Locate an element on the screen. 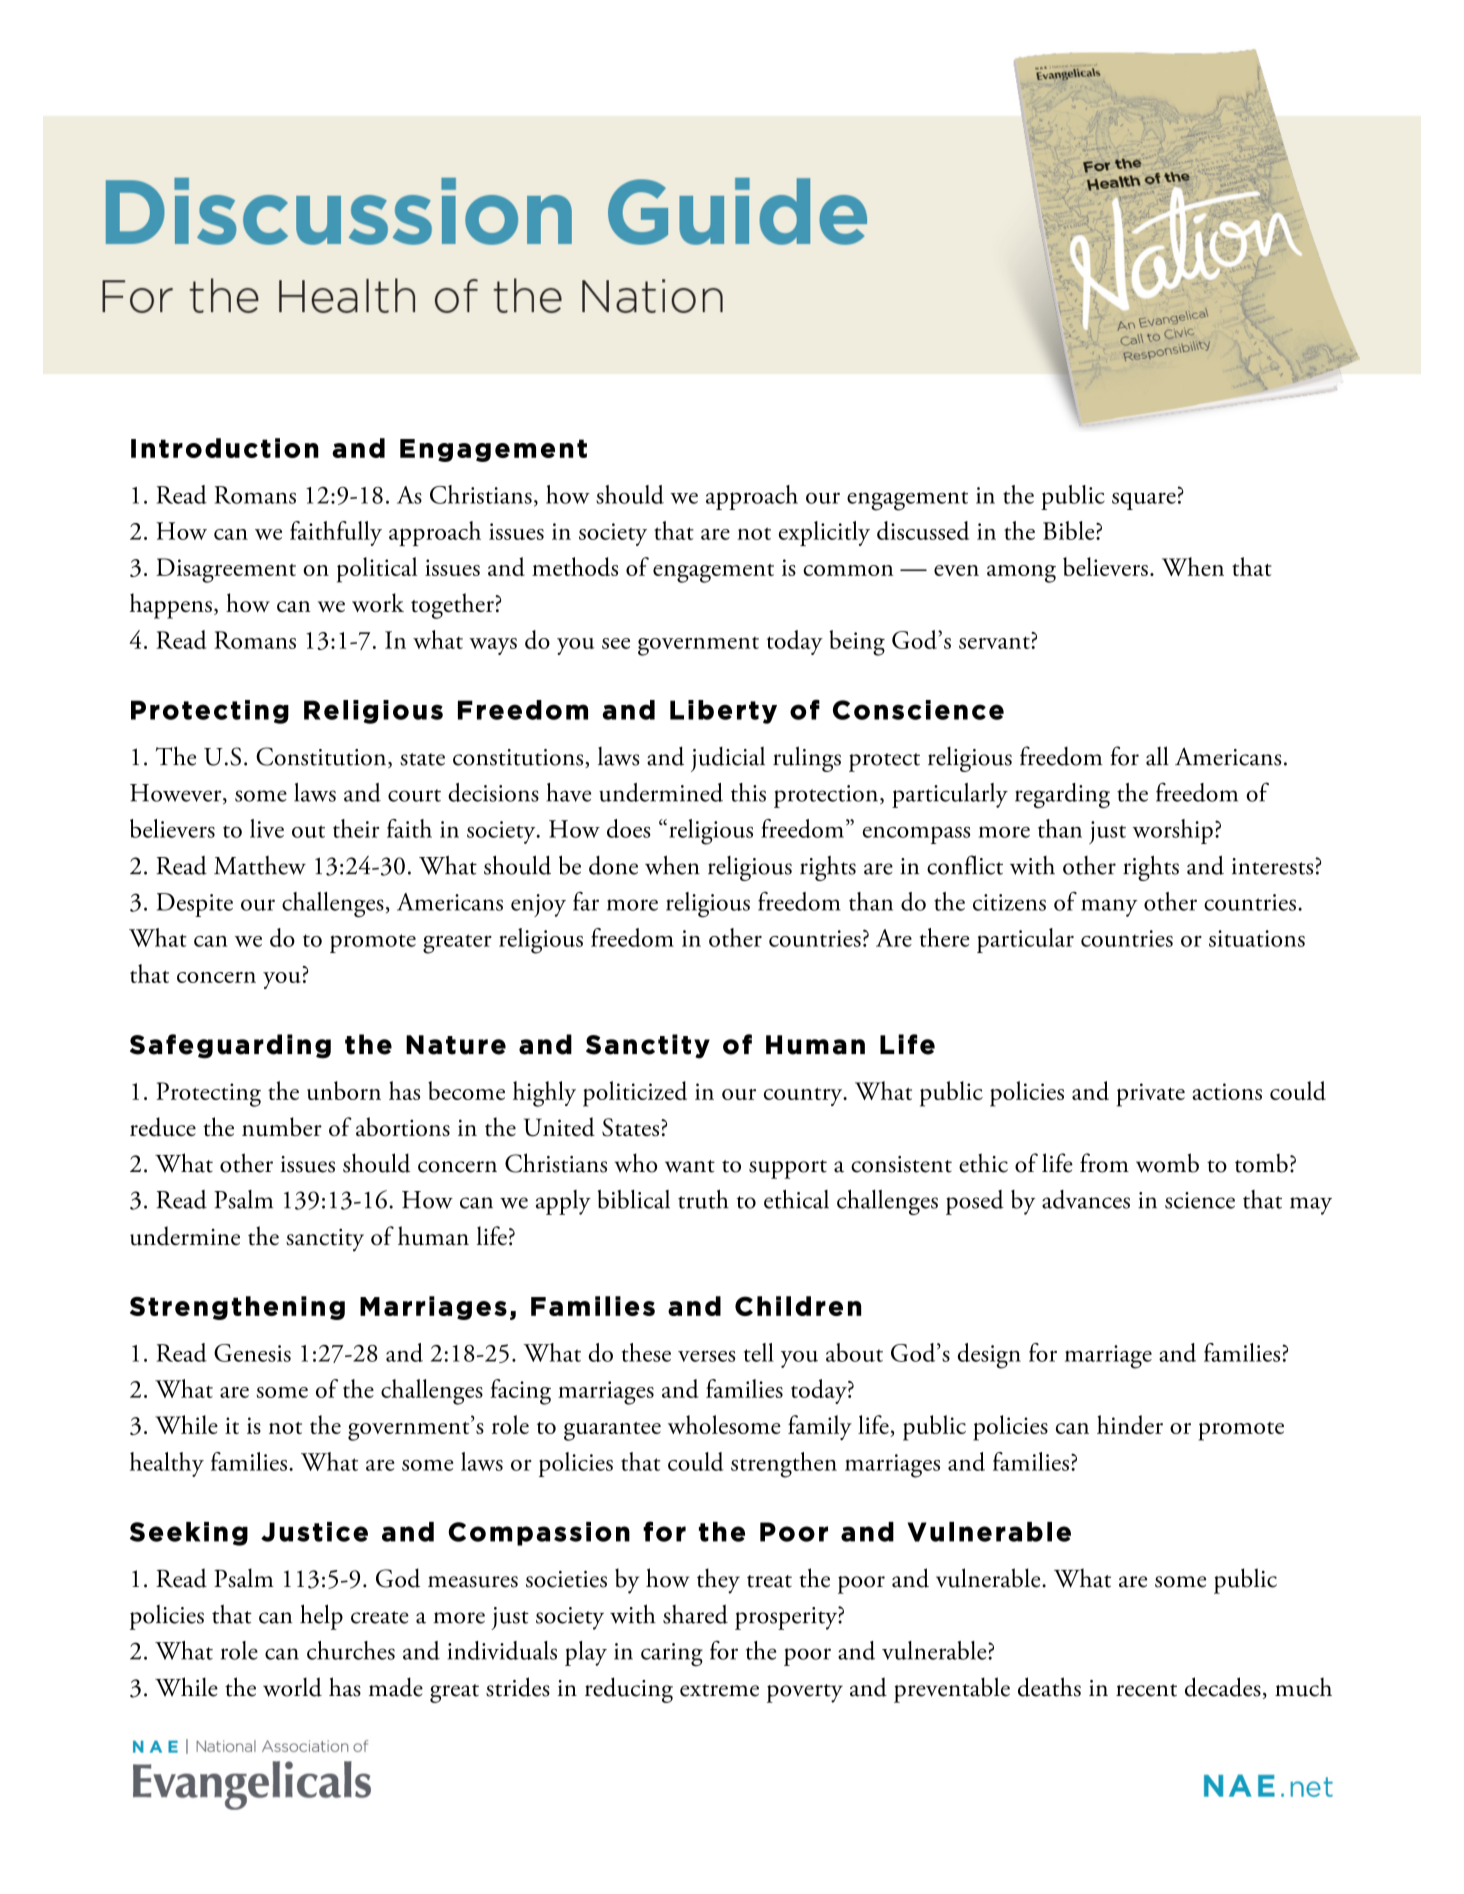 This screenshot has width=1464, height=1894. square is located at coordinates (1144, 501).
